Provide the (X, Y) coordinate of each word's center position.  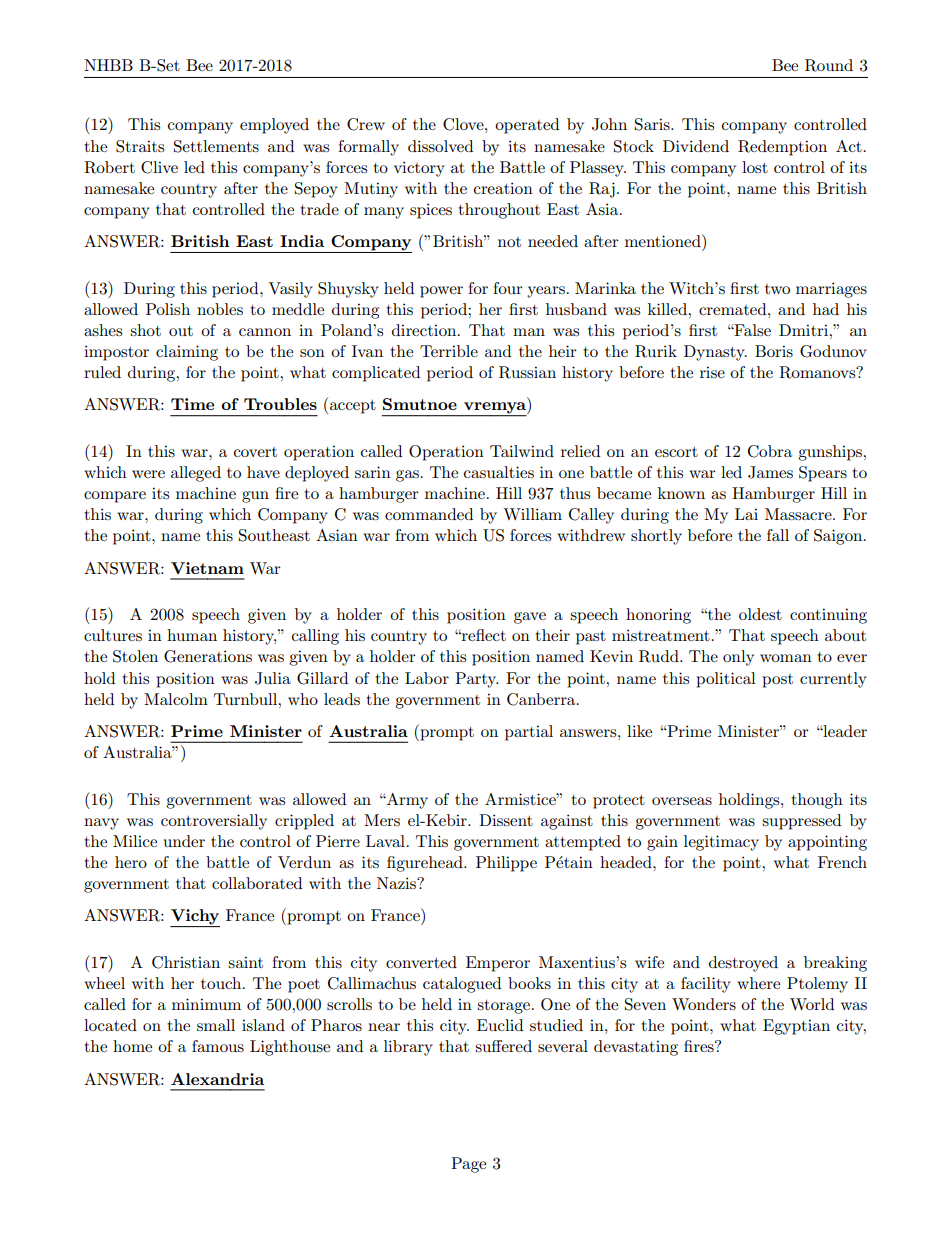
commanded (429, 514)
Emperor (498, 964)
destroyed (743, 964)
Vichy (195, 918)
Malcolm (176, 699)
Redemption (782, 148)
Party (477, 680)
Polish (168, 309)
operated (527, 126)
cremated (734, 309)
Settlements (216, 146)
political (726, 680)
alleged (196, 474)
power (441, 292)
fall (778, 535)
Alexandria (217, 1079)
